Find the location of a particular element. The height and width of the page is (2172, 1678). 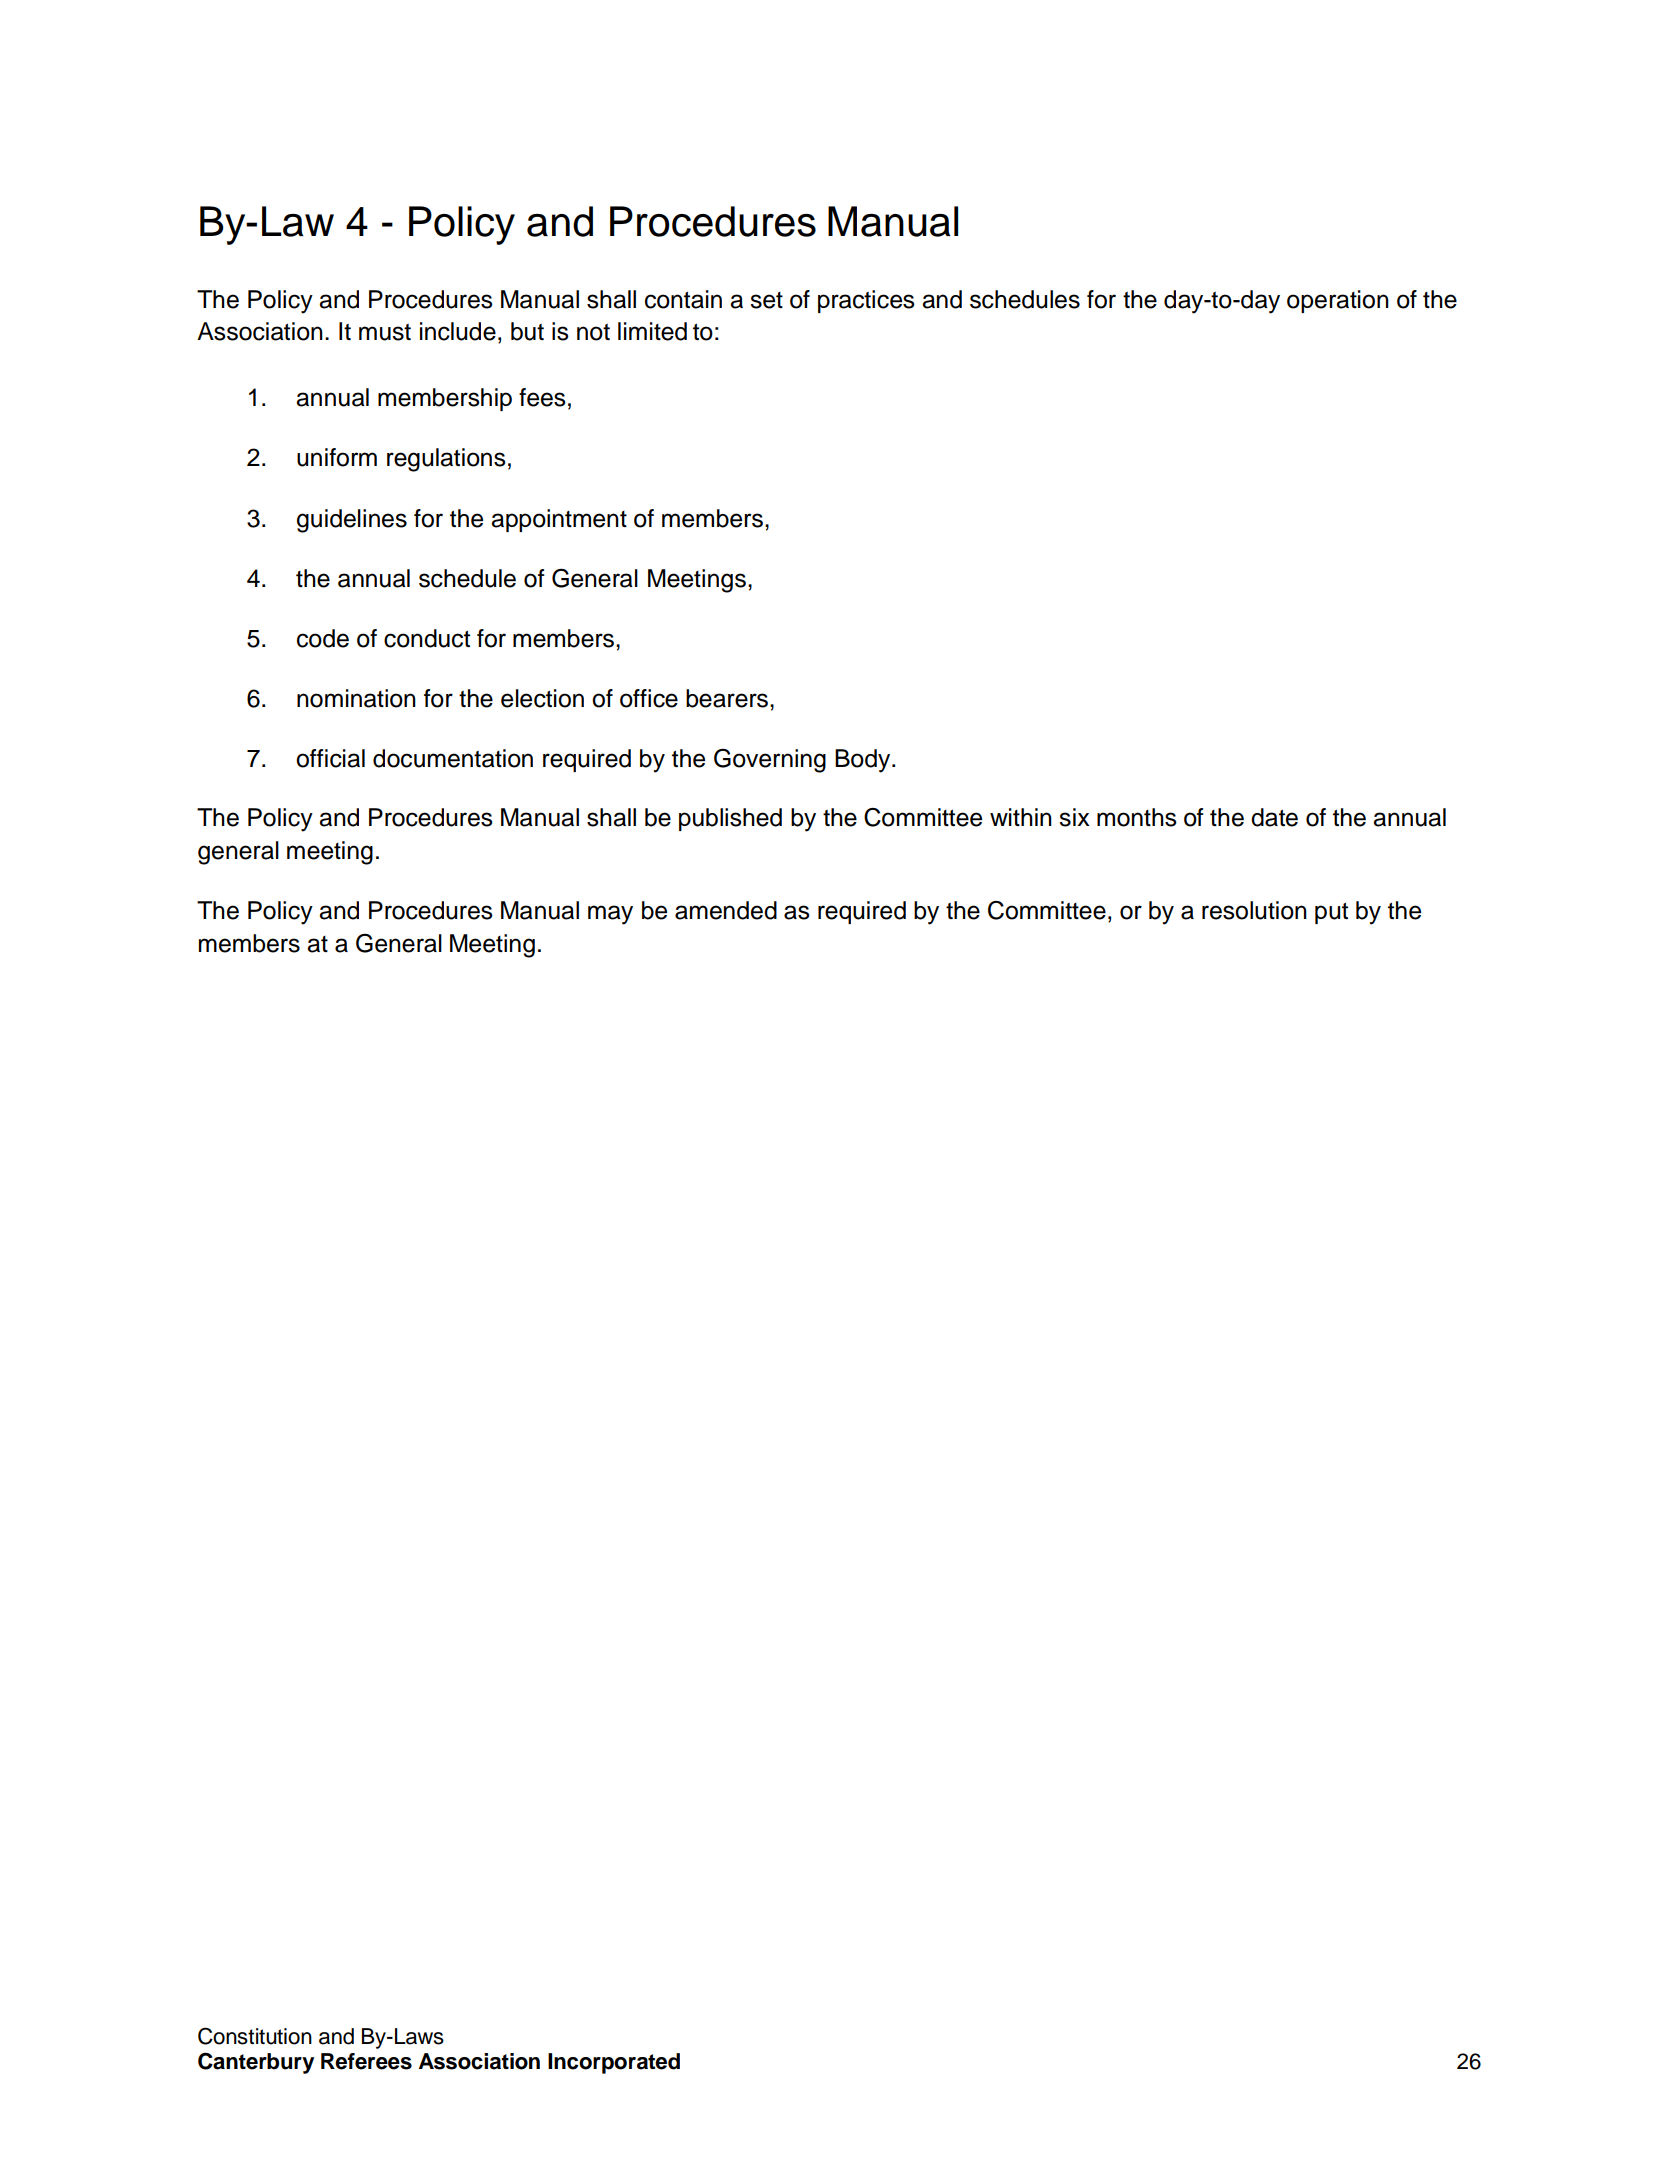

months is located at coordinates (1137, 817).
